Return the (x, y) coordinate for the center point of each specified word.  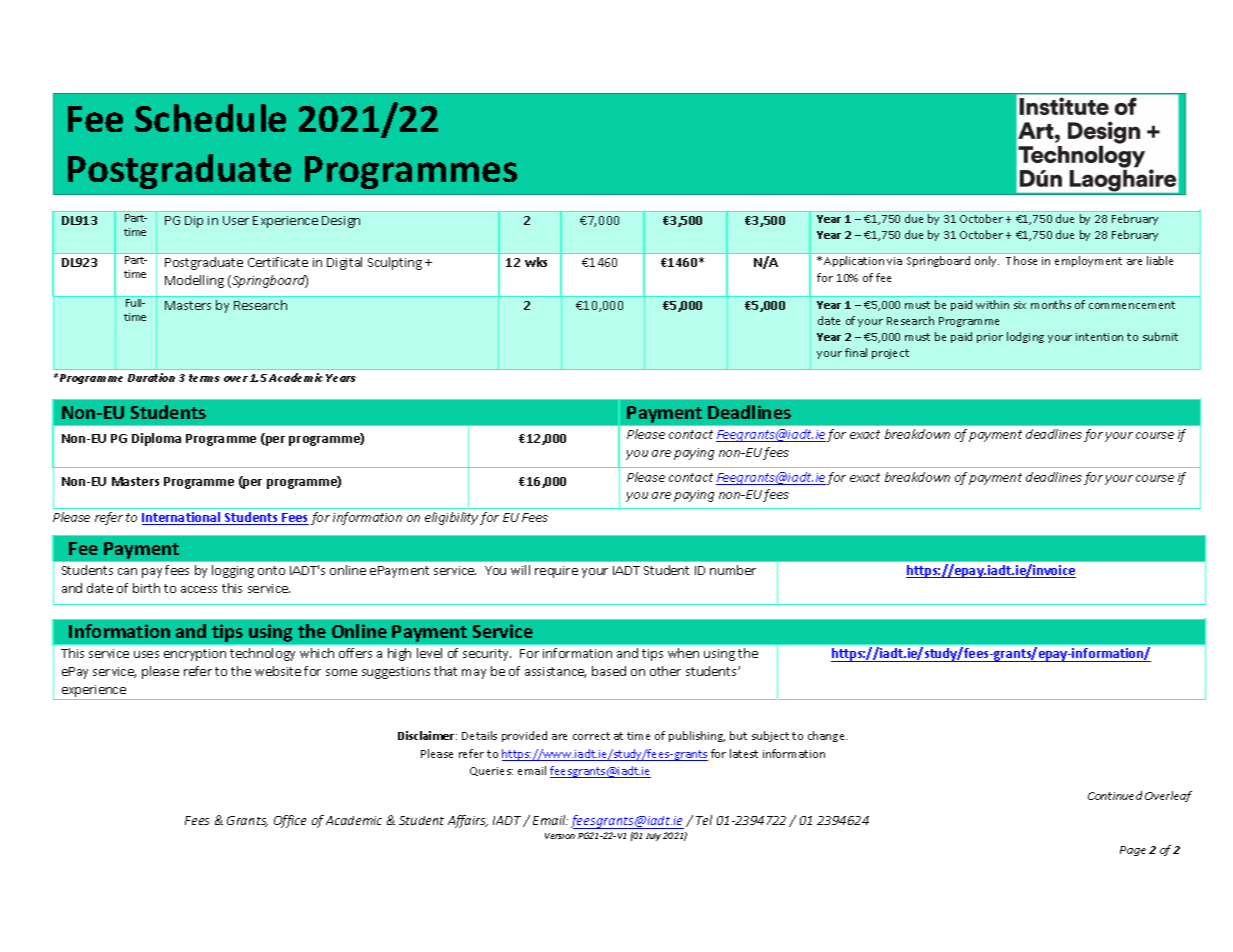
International (182, 518)
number (733, 570)
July (653, 837)
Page (1133, 851)
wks (536, 262)
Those (1021, 260)
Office (290, 821)
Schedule (210, 118)
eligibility (451, 518)
